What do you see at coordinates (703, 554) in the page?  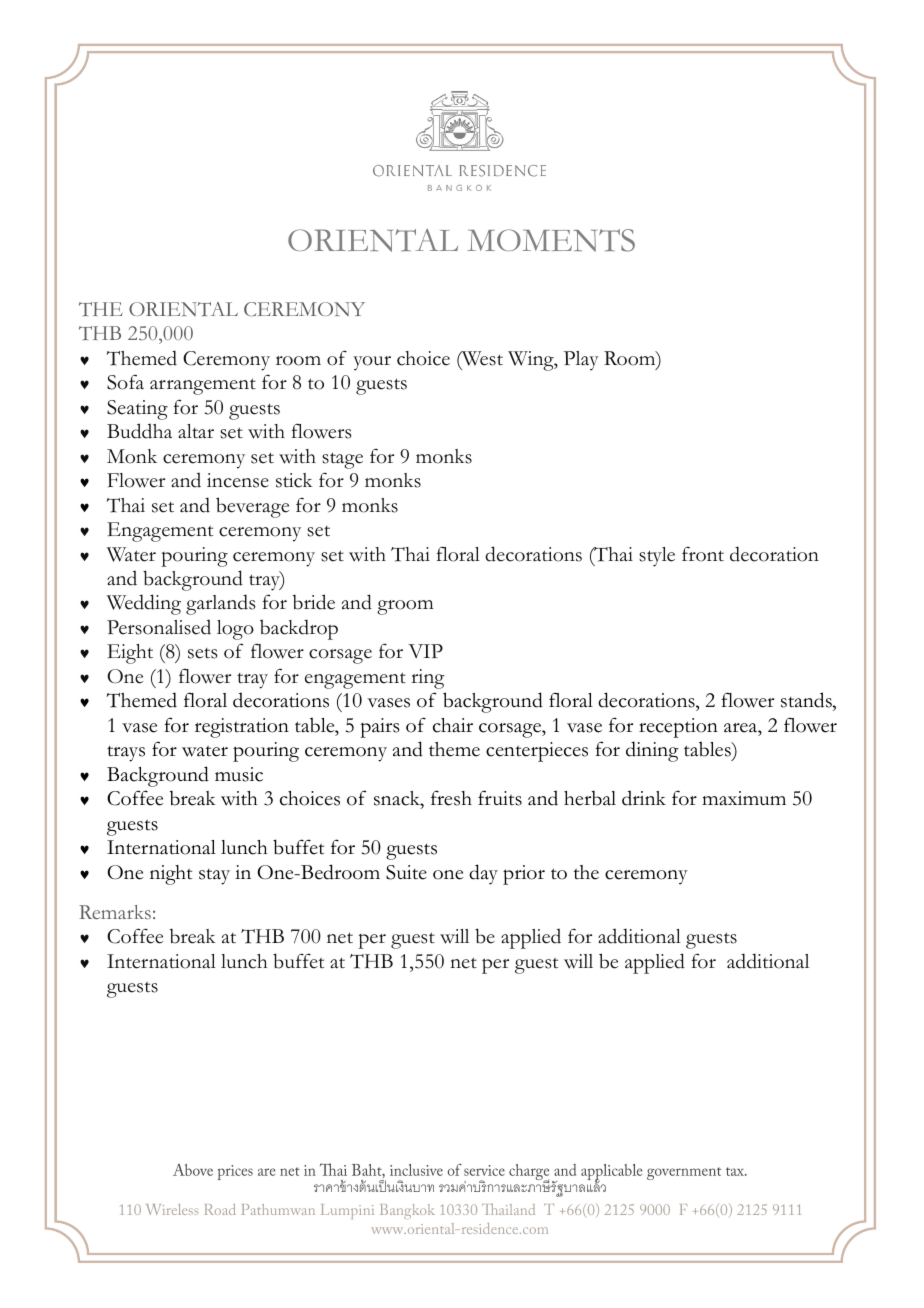 I see `front` at bounding box center [703, 554].
